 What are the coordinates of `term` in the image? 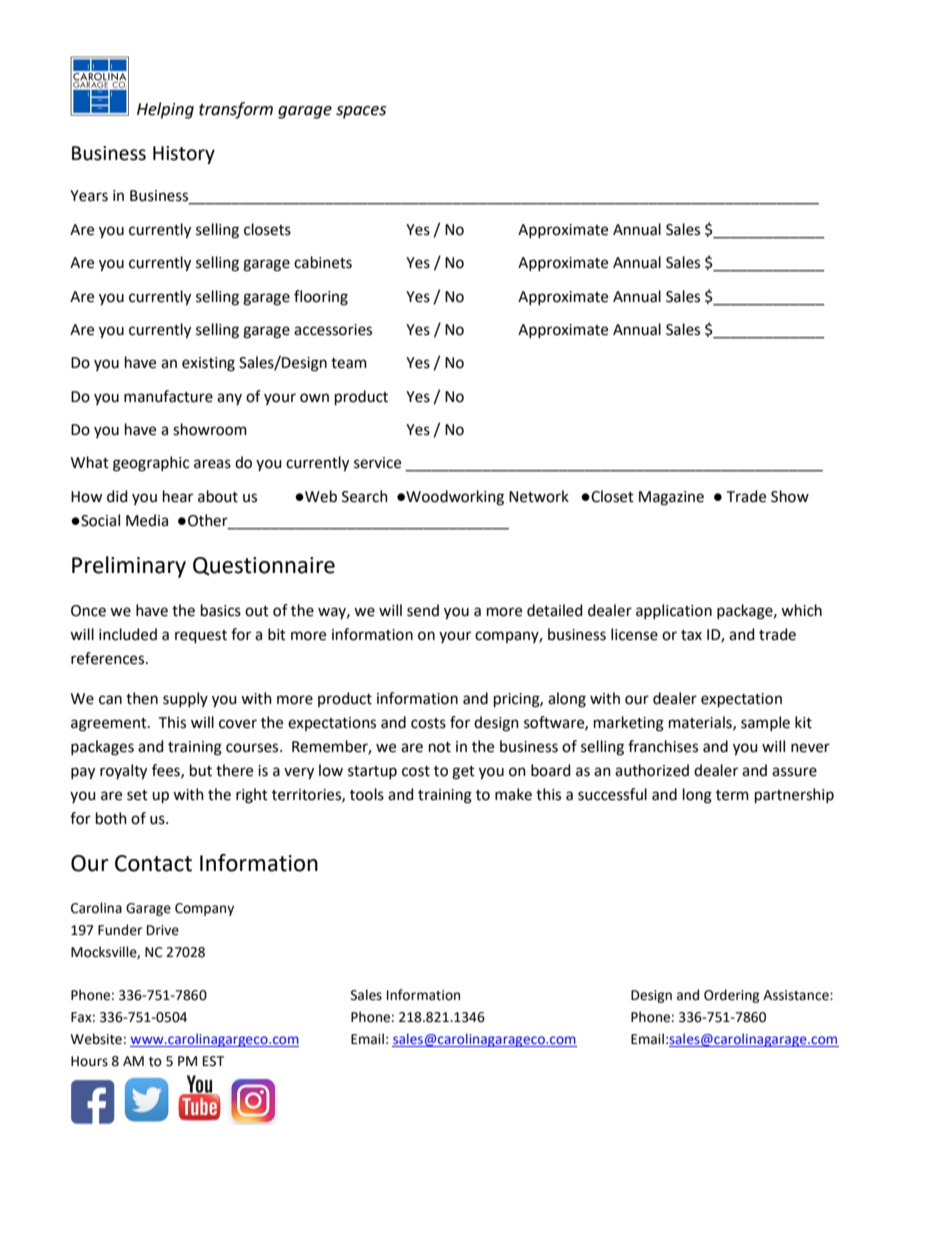 It's located at (732, 795).
